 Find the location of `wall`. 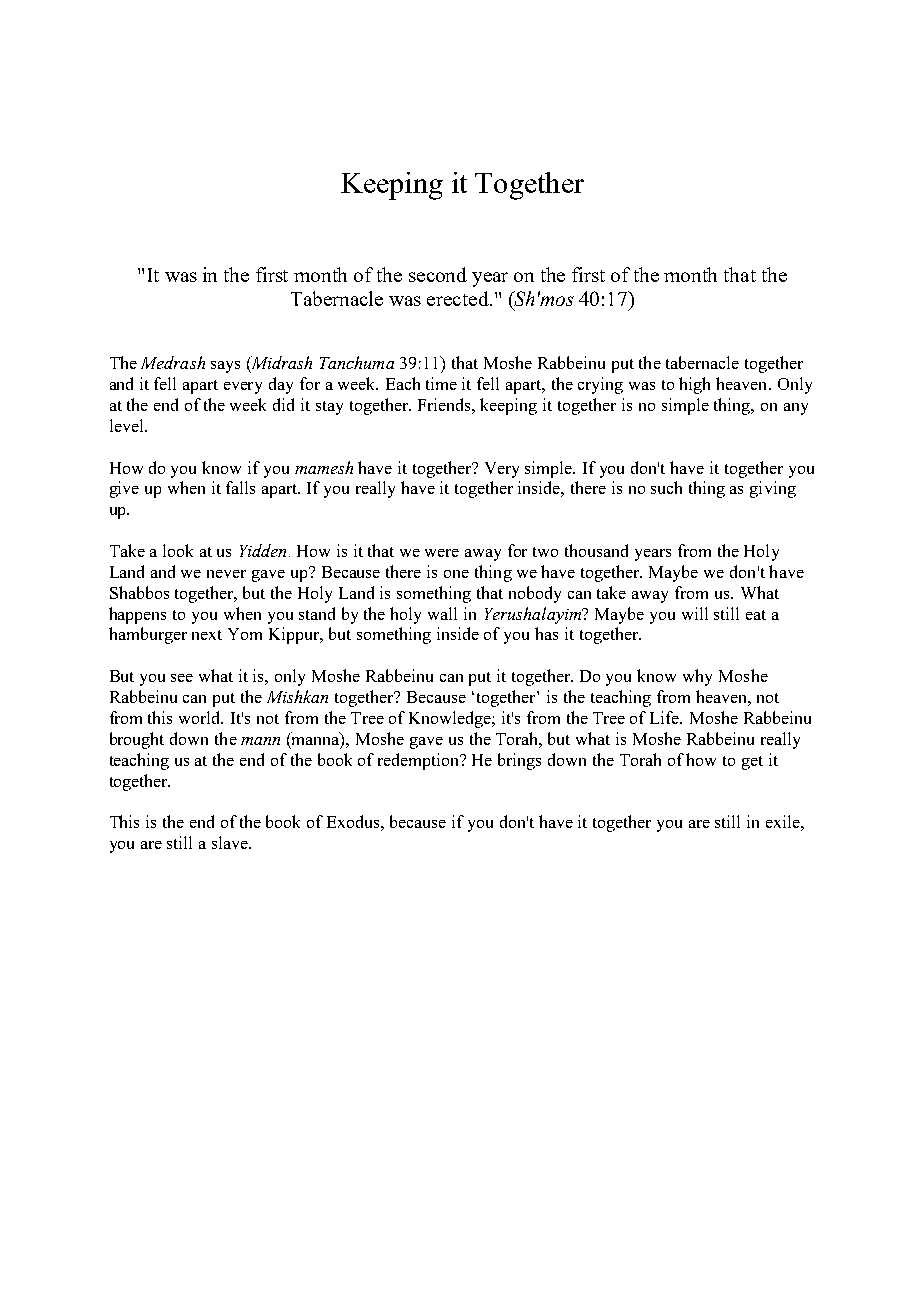

wall is located at coordinates (442, 613).
